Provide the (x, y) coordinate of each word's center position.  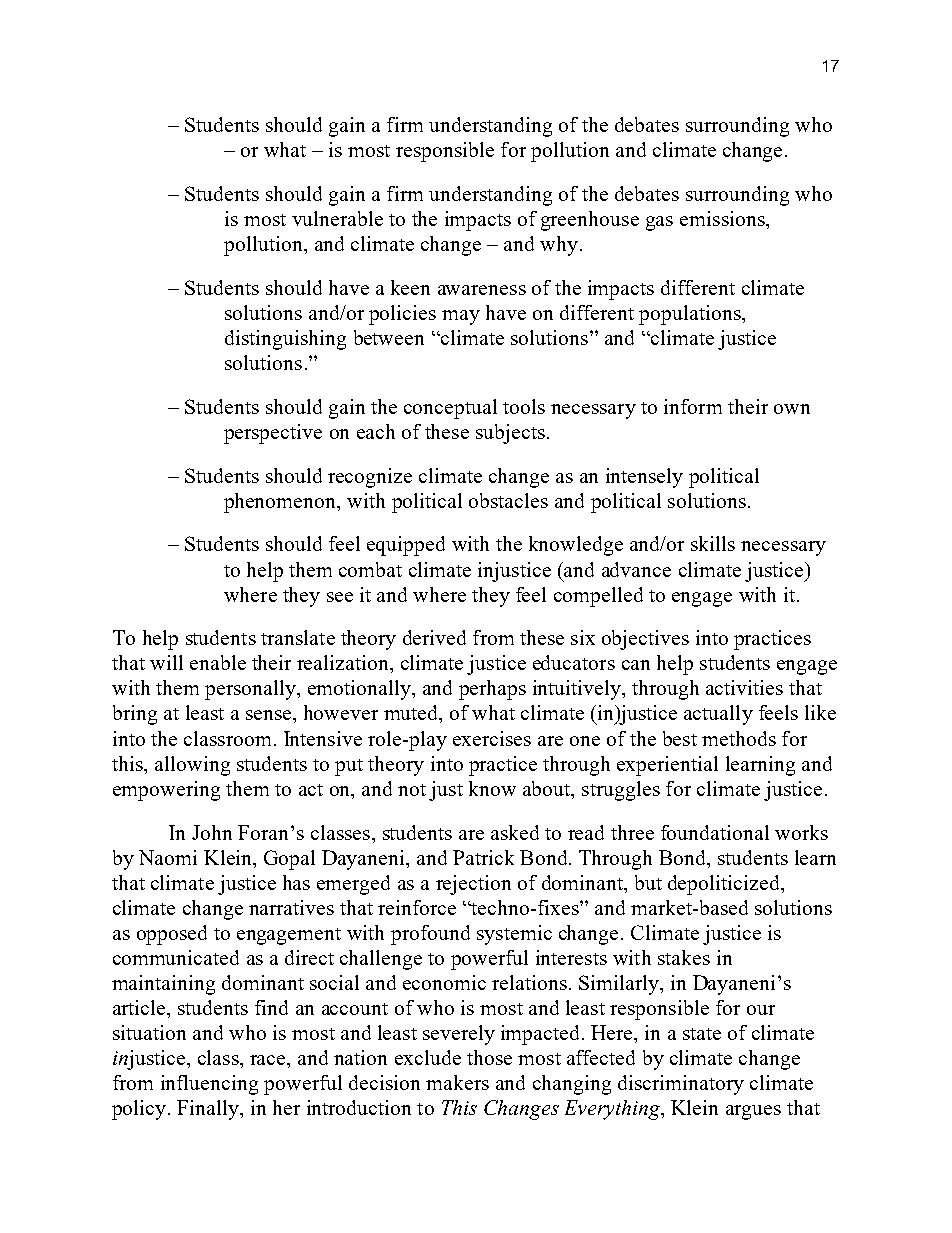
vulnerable (337, 218)
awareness (482, 290)
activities (744, 687)
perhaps (492, 690)
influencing (209, 1085)
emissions (723, 218)
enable (218, 662)
